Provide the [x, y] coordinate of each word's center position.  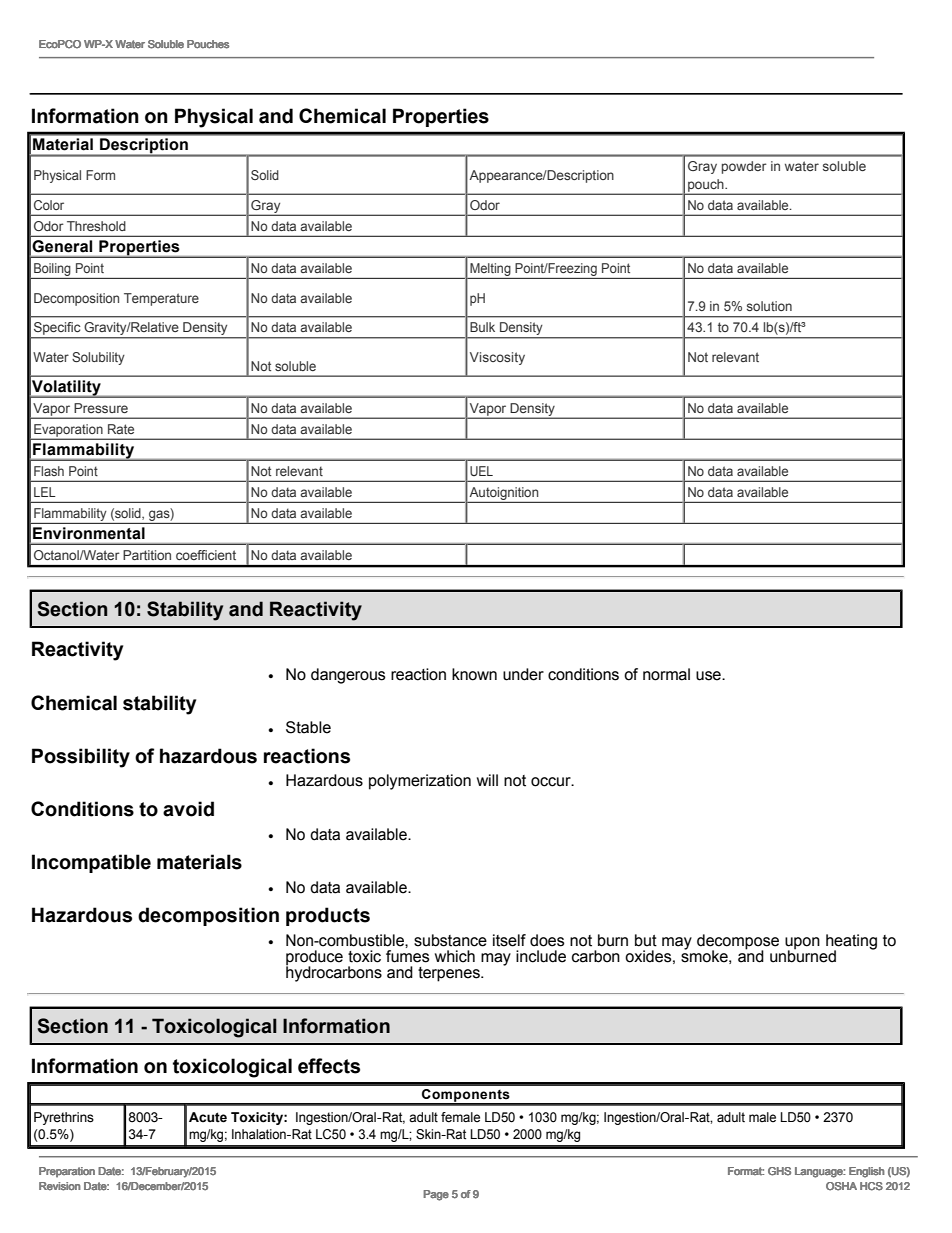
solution [769, 306]
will [487, 780]
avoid [188, 809]
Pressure [101, 408]
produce [314, 959]
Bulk [482, 327]
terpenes [450, 974]
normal [666, 674]
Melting [490, 269]
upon [802, 944]
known [474, 674]
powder [744, 167]
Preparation [67, 1172]
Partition [147, 555]
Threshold [96, 226]
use [709, 676]
